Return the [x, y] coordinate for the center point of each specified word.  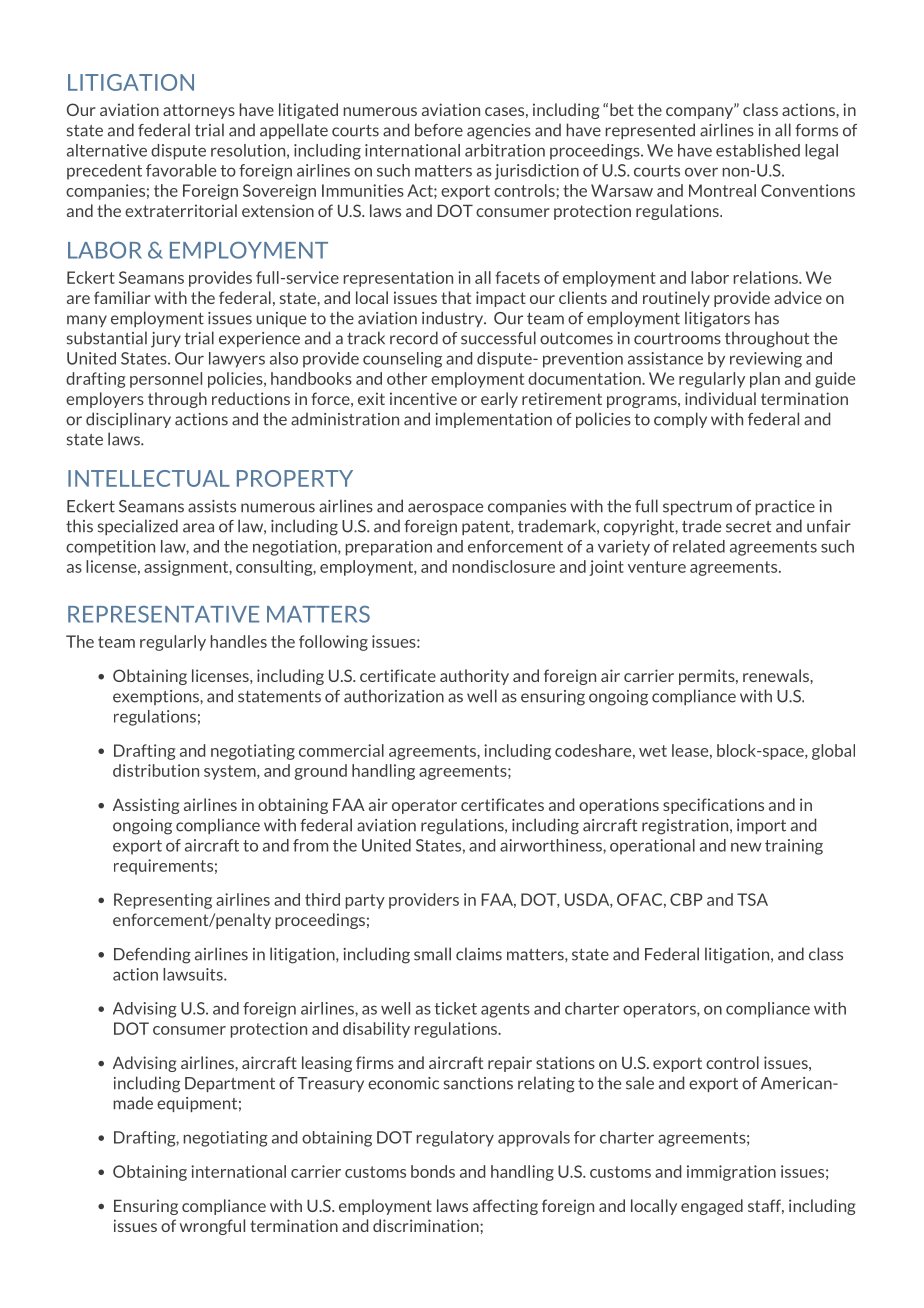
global [833, 752]
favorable [181, 170]
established [758, 150]
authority [474, 677]
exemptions [157, 697]
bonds [433, 1171]
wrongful [212, 1227]
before [439, 130]
